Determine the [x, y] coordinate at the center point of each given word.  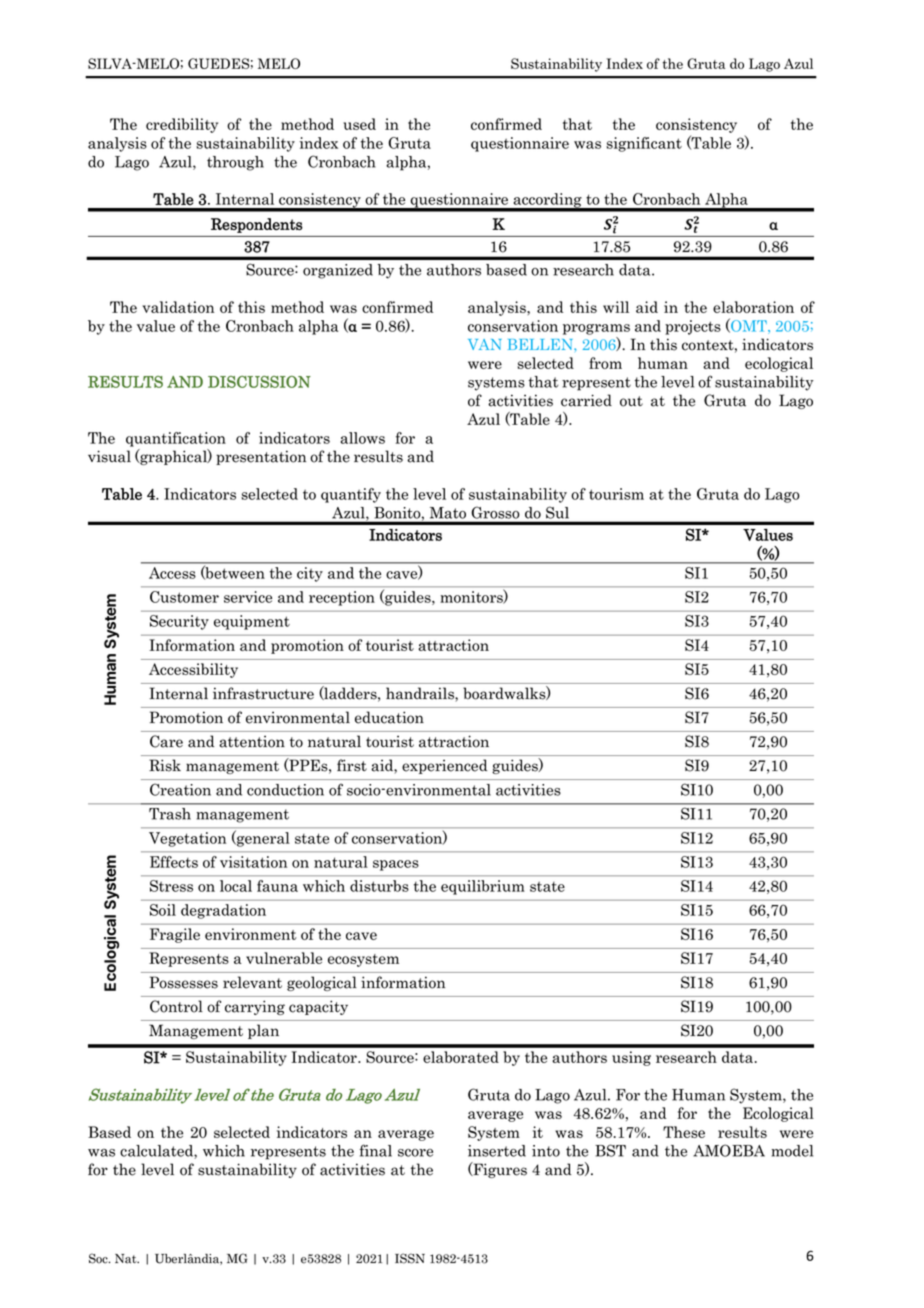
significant [644, 144]
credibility [182, 125]
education [389, 717]
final [376, 1150]
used [359, 124]
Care [166, 741]
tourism [616, 494]
